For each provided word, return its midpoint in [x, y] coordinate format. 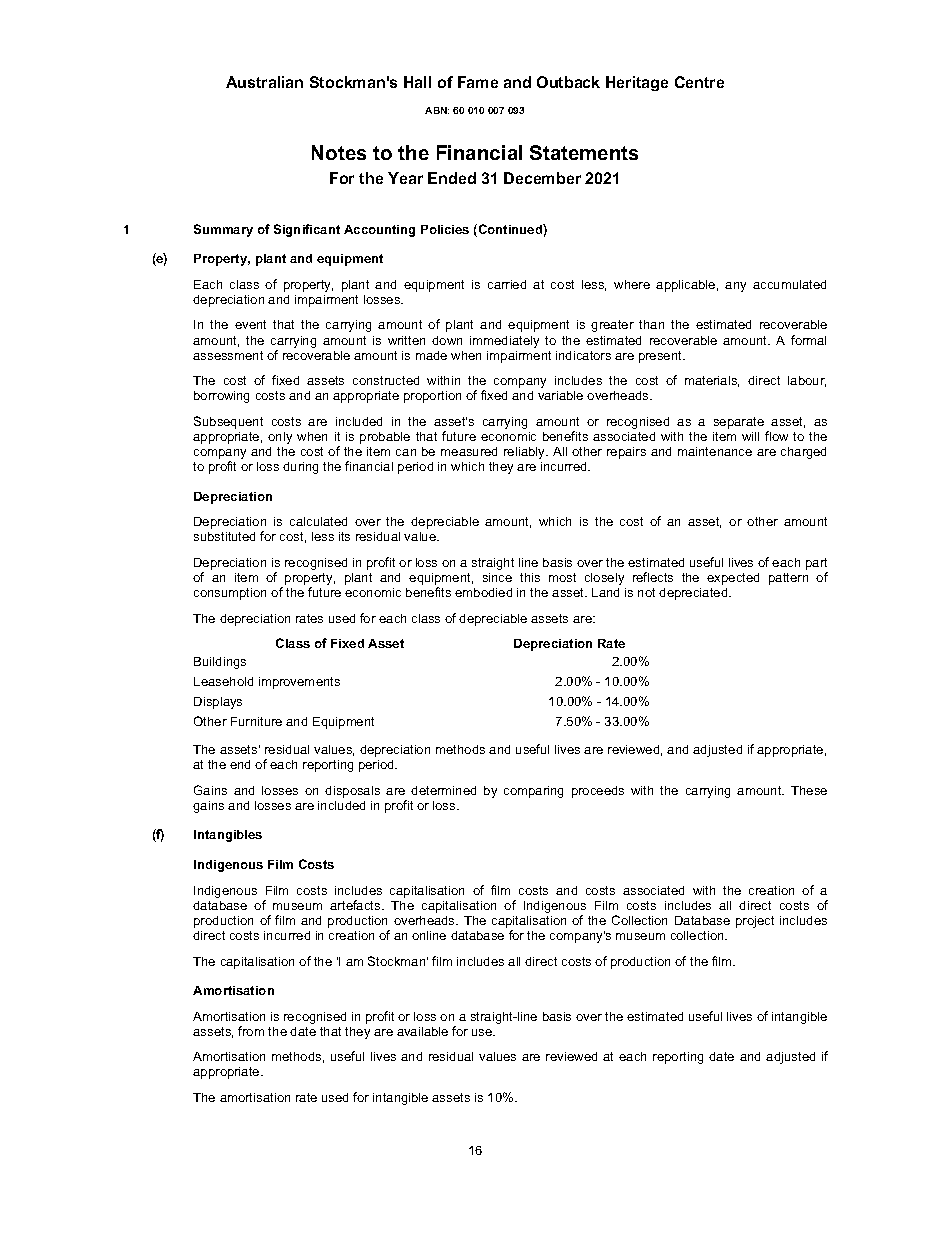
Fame [478, 82]
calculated [318, 521]
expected [733, 579]
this [530, 577]
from [251, 1031]
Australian [264, 82]
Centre [699, 82]
